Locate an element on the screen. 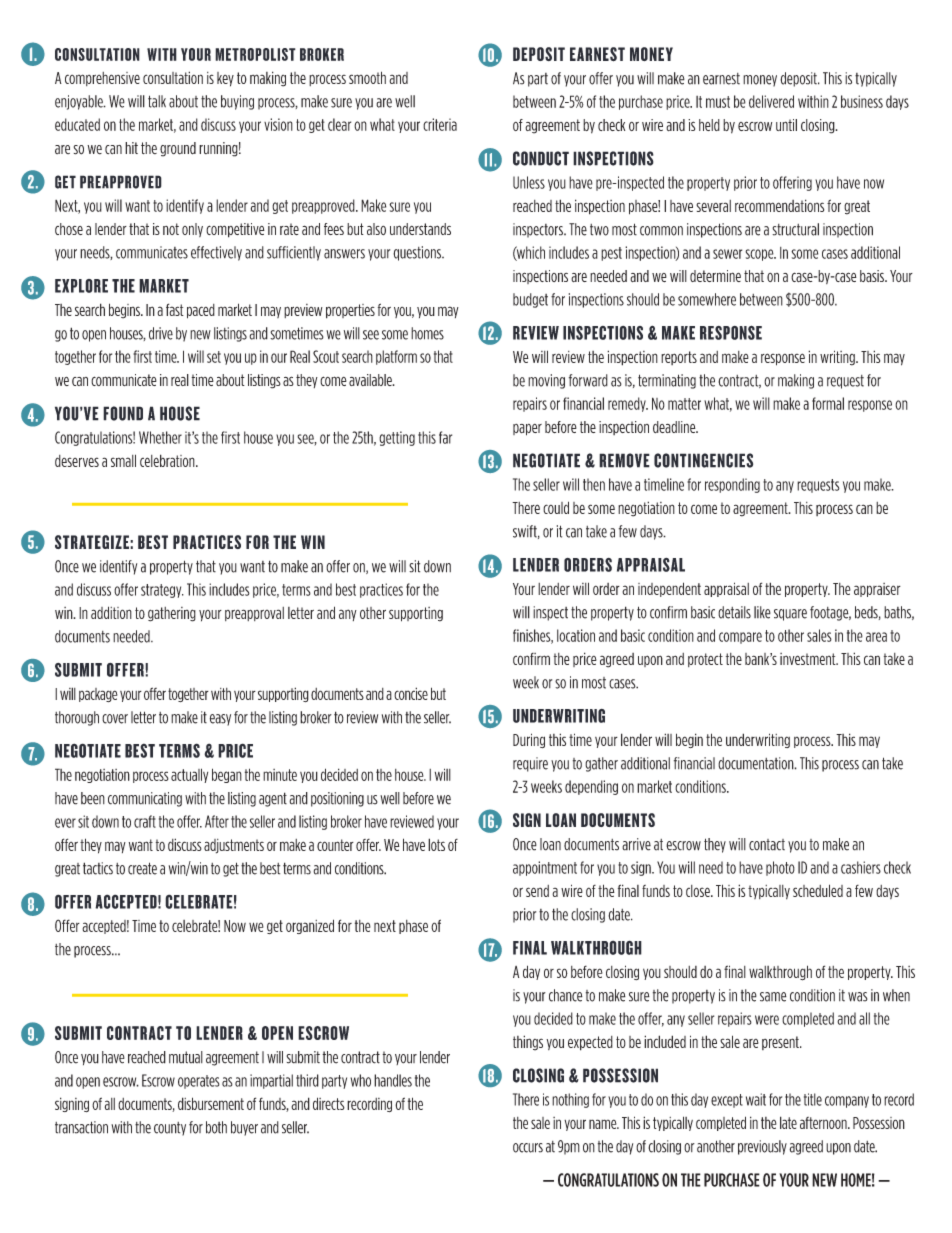 This screenshot has width=952, height=1233. talk is located at coordinates (157, 101).
